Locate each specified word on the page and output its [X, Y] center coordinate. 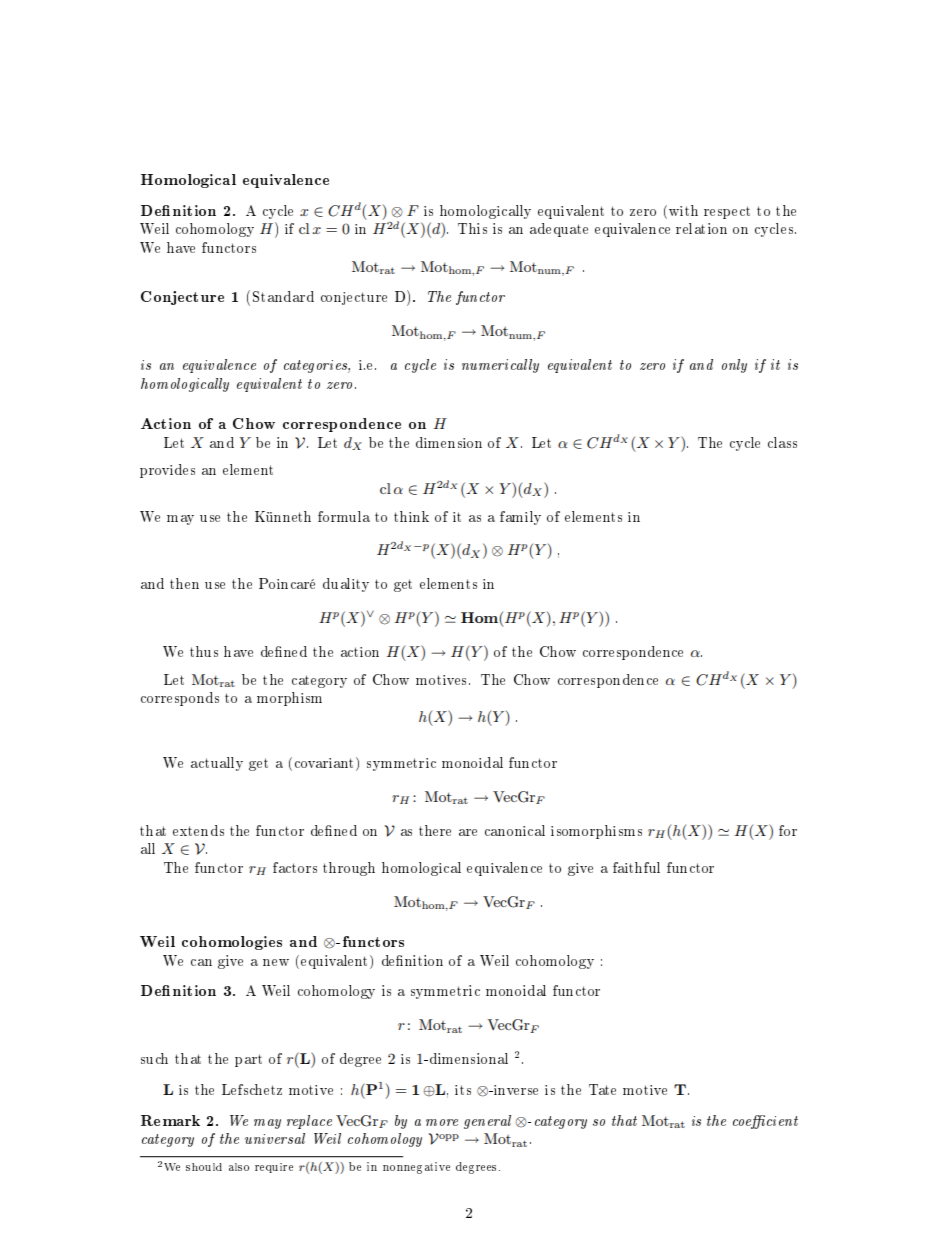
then [184, 583]
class [782, 442]
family [520, 518]
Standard [283, 296]
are [468, 832]
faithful [636, 867]
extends [198, 830]
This [472, 228]
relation [701, 228]
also [239, 1167]
